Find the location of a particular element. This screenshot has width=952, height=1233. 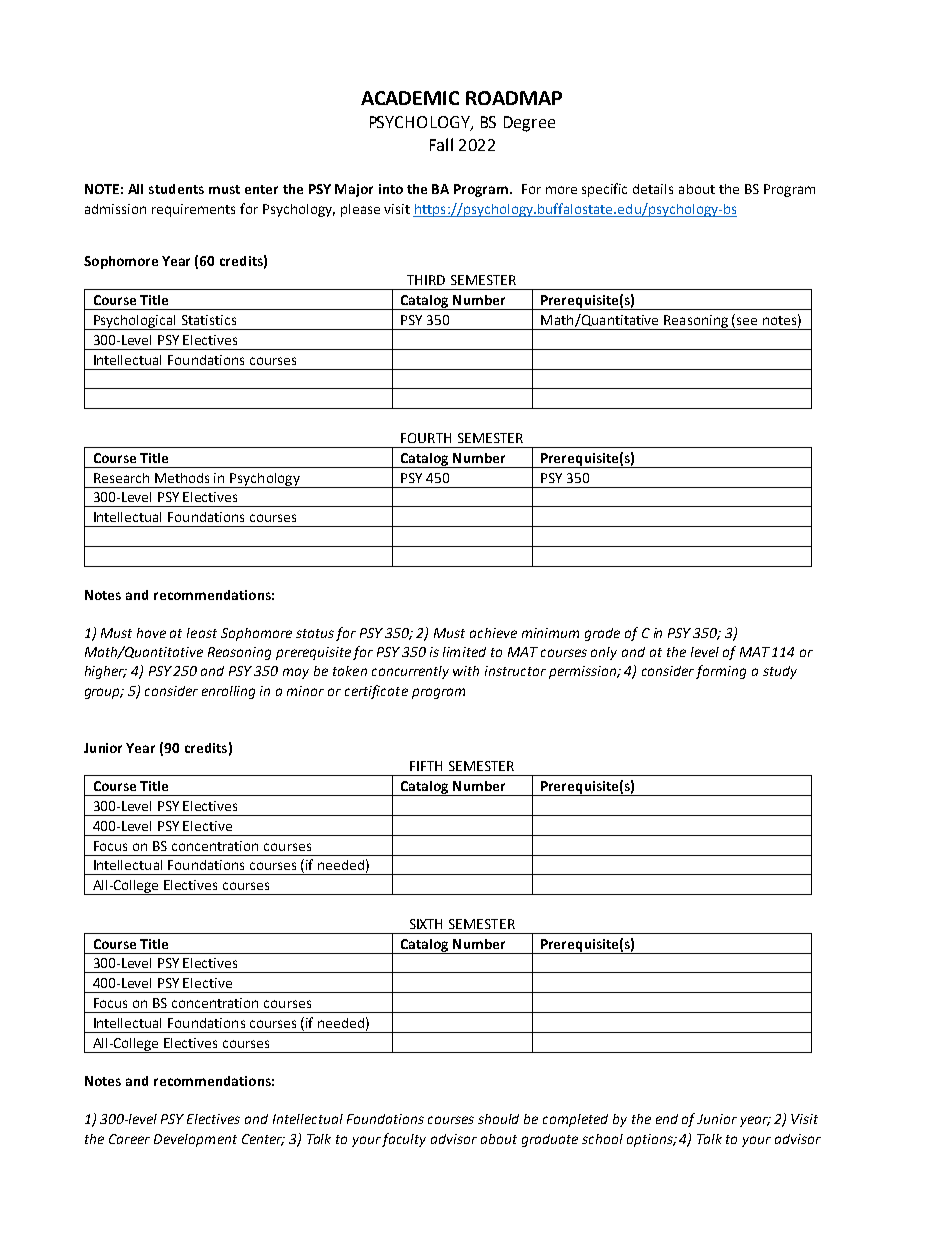

faculty is located at coordinates (404, 1140).
